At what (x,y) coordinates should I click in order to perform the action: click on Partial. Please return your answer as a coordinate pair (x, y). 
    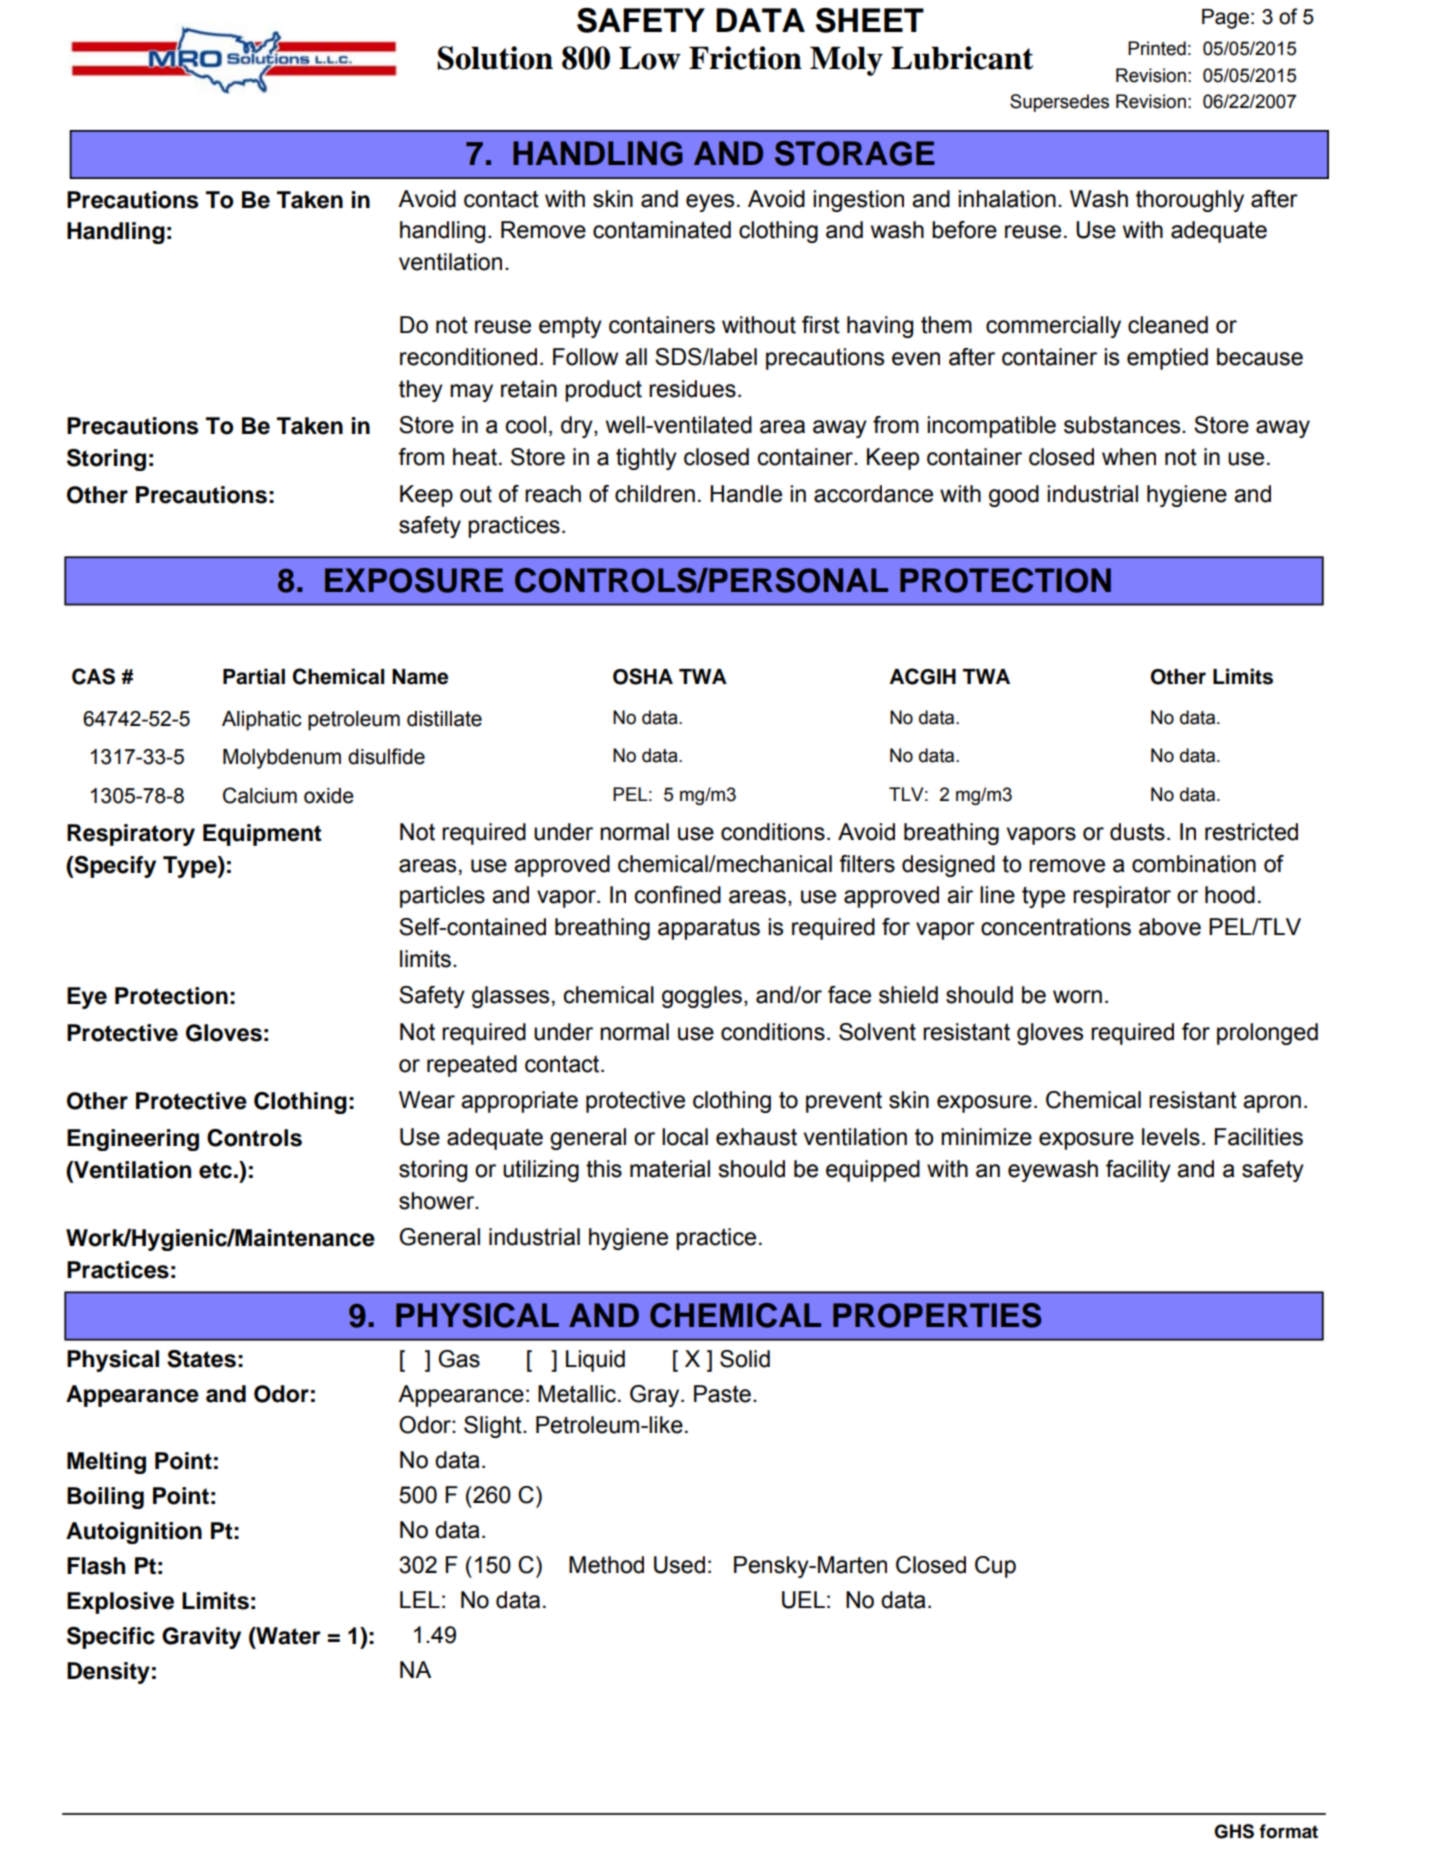
    Looking at the image, I should click on (254, 676).
